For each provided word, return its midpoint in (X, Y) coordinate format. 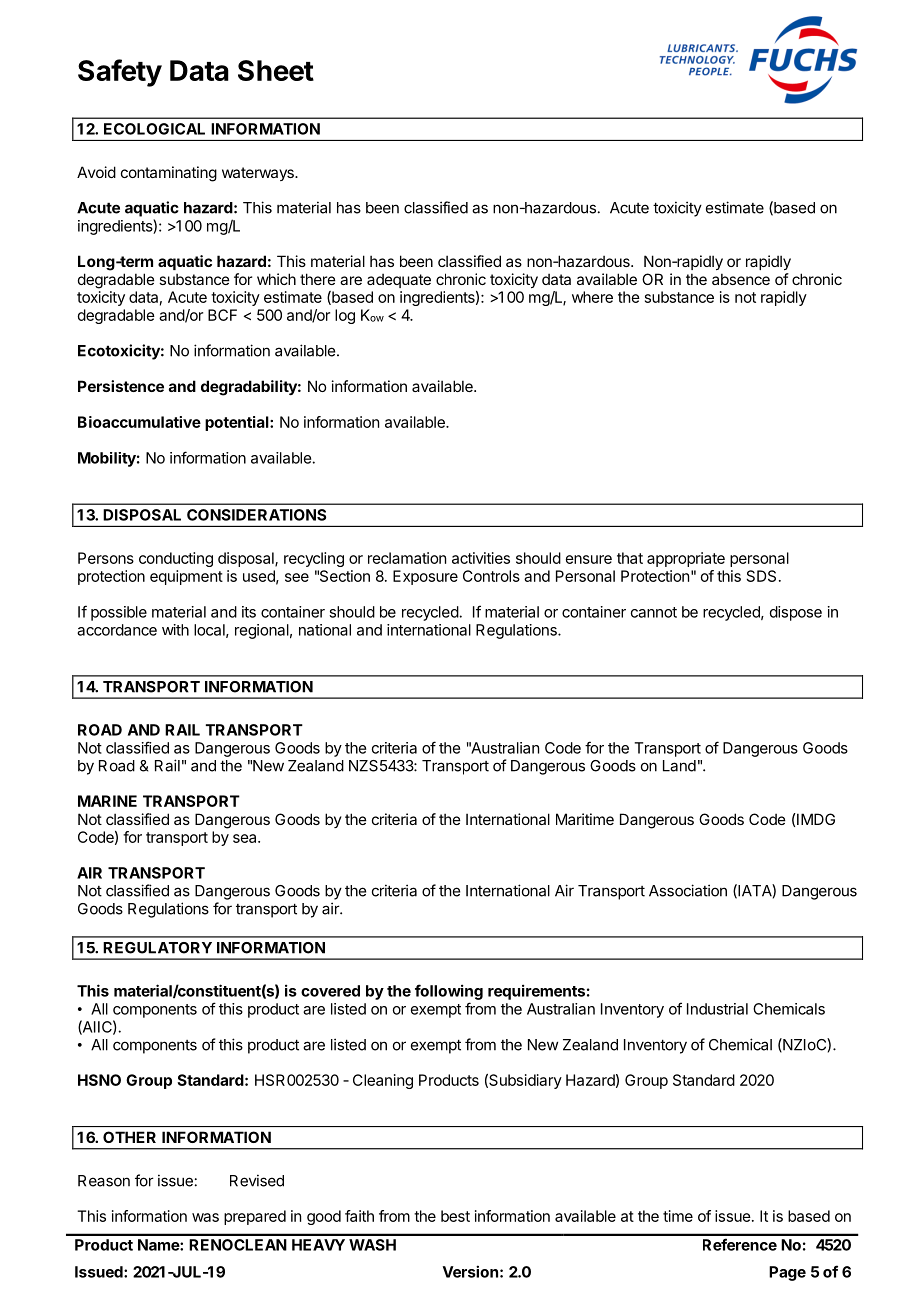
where (592, 297)
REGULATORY (157, 948)
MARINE (107, 801)
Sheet (276, 70)
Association (688, 890)
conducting (176, 559)
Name (159, 1245)
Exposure (425, 577)
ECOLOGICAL (154, 129)
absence (741, 279)
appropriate (686, 559)
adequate (399, 281)
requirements (536, 992)
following (449, 992)
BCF (222, 315)
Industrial (717, 1009)
